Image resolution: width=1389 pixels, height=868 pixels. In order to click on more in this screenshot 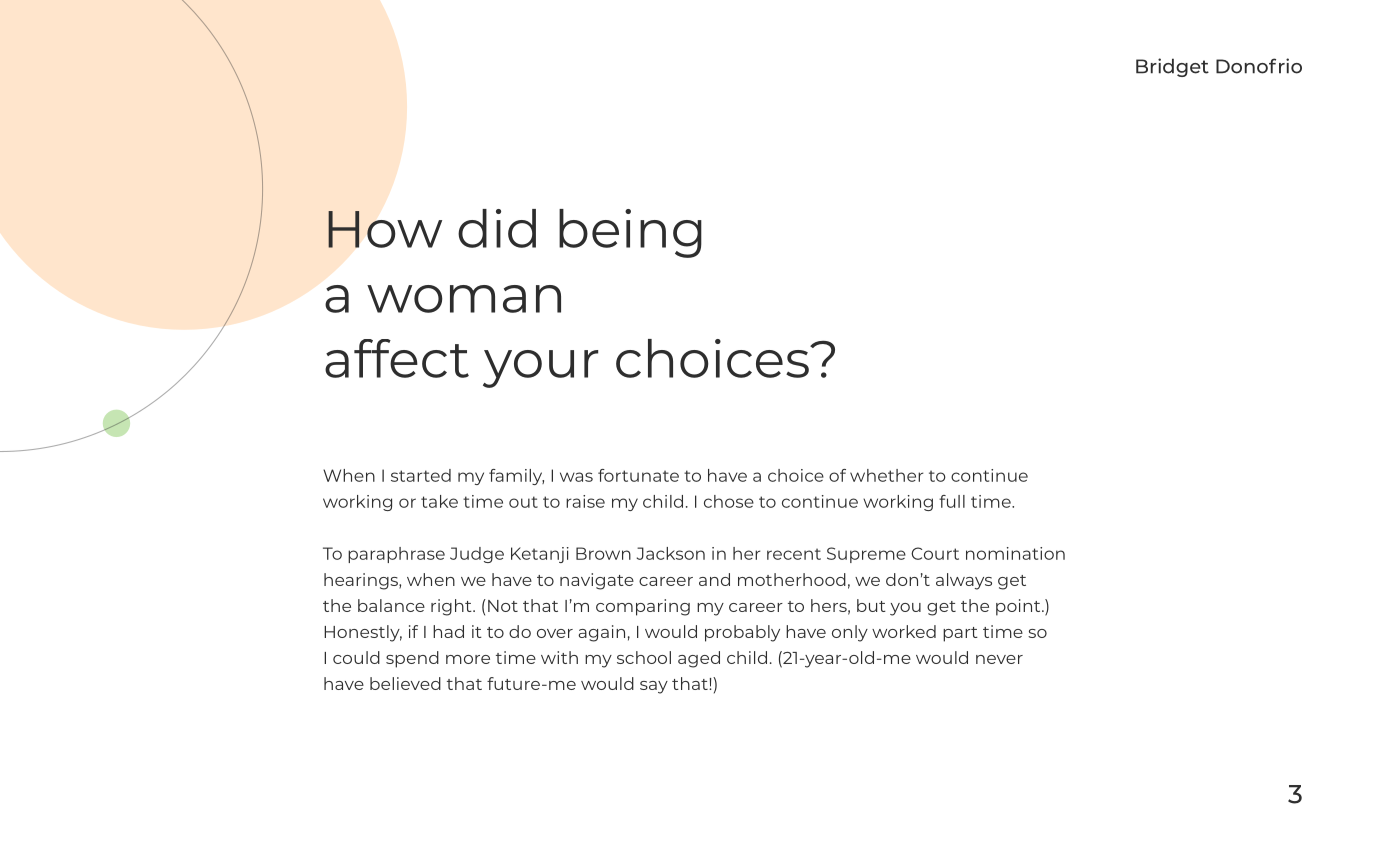, I will do `click(468, 659)`.
